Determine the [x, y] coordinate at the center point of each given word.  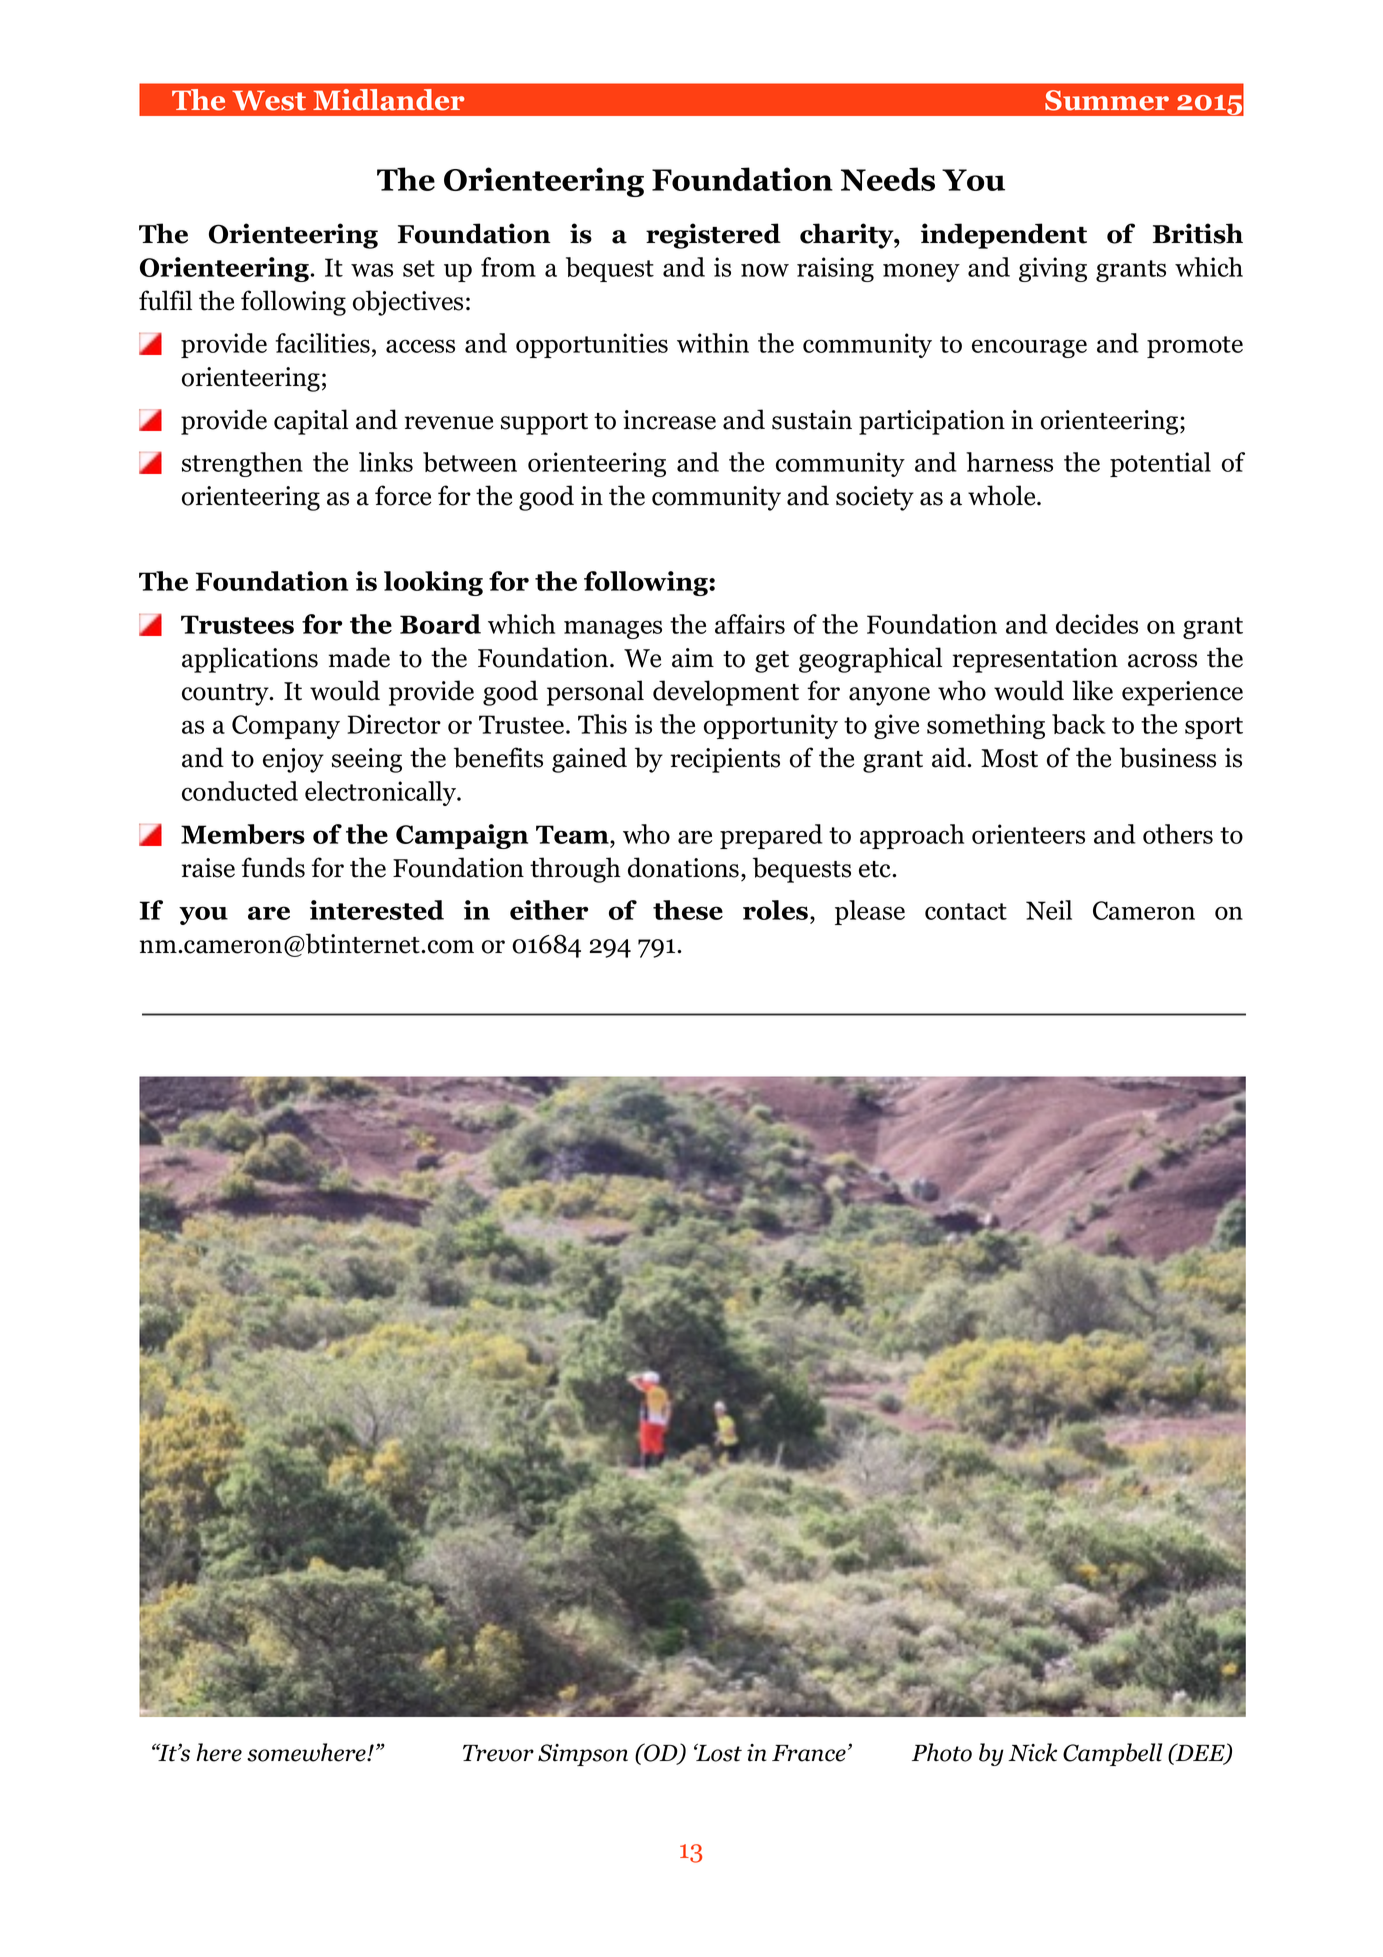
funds [273, 867]
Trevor [498, 1753]
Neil [1049, 910]
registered [713, 236]
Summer [1107, 100]
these [688, 910]
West [269, 100]
